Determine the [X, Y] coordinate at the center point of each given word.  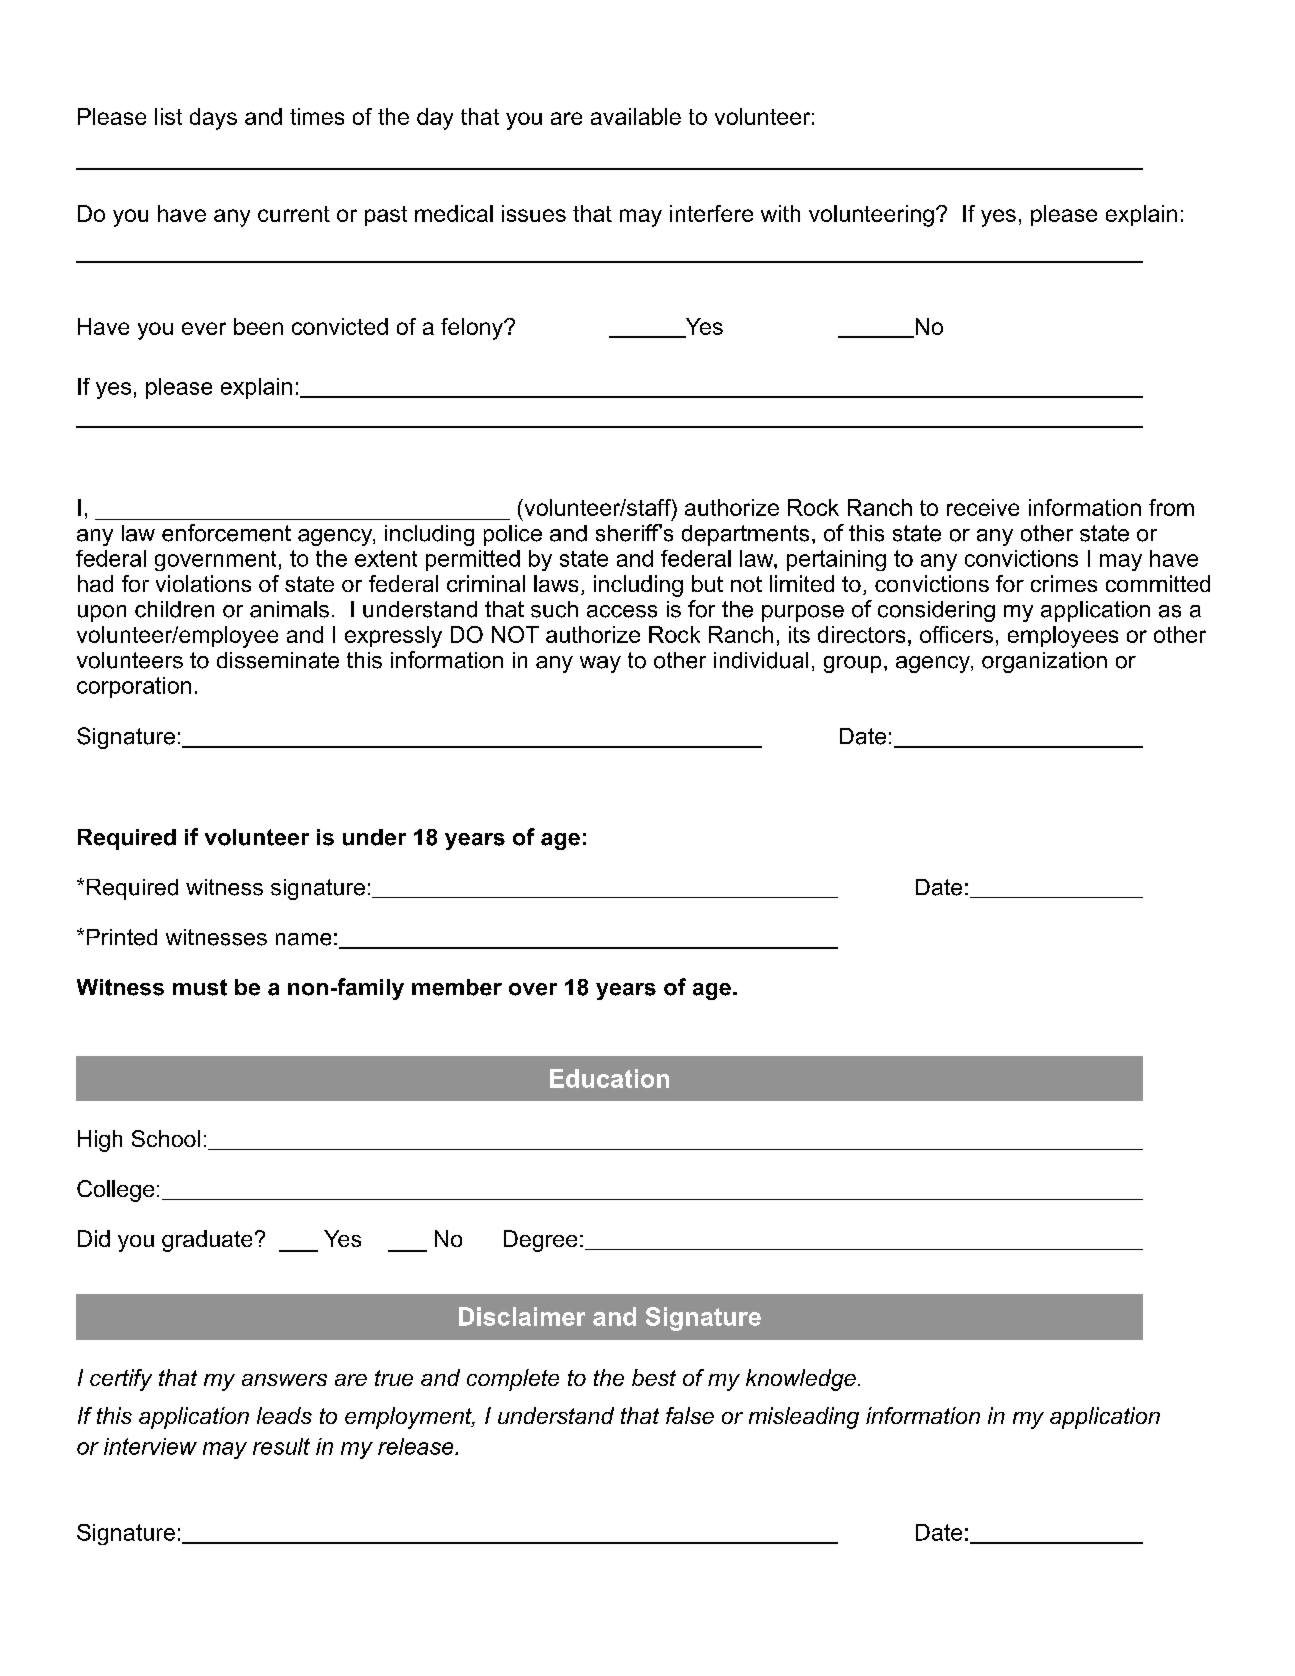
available [636, 116]
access [622, 611]
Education [609, 1078]
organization [1044, 662]
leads [284, 1415]
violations [203, 583]
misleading [804, 1418]
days [213, 119]
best [654, 1377]
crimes [1064, 583]
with [780, 213]
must [200, 987]
